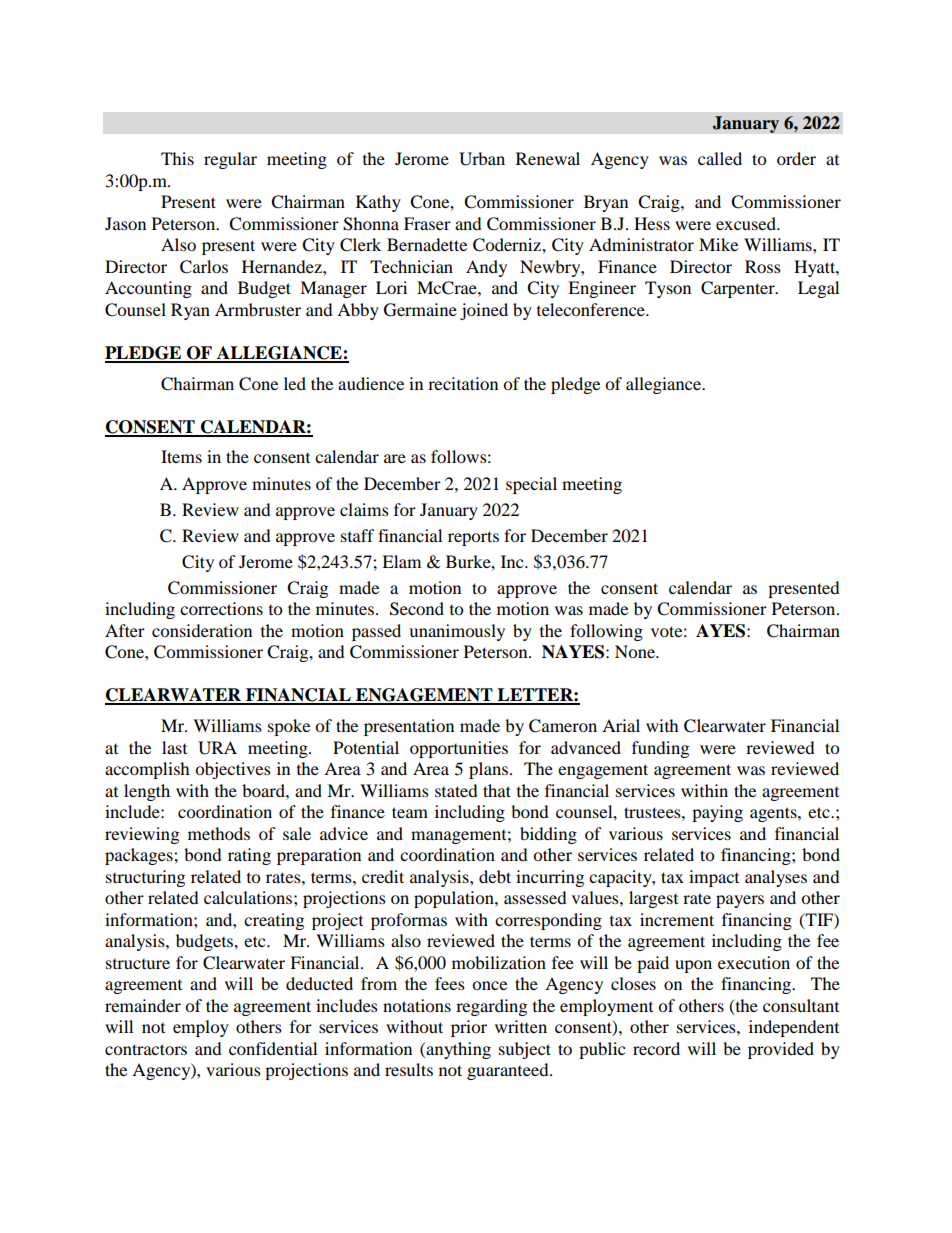 The height and width of the screenshot is (1233, 952). I want to click on methods, so click(219, 833).
